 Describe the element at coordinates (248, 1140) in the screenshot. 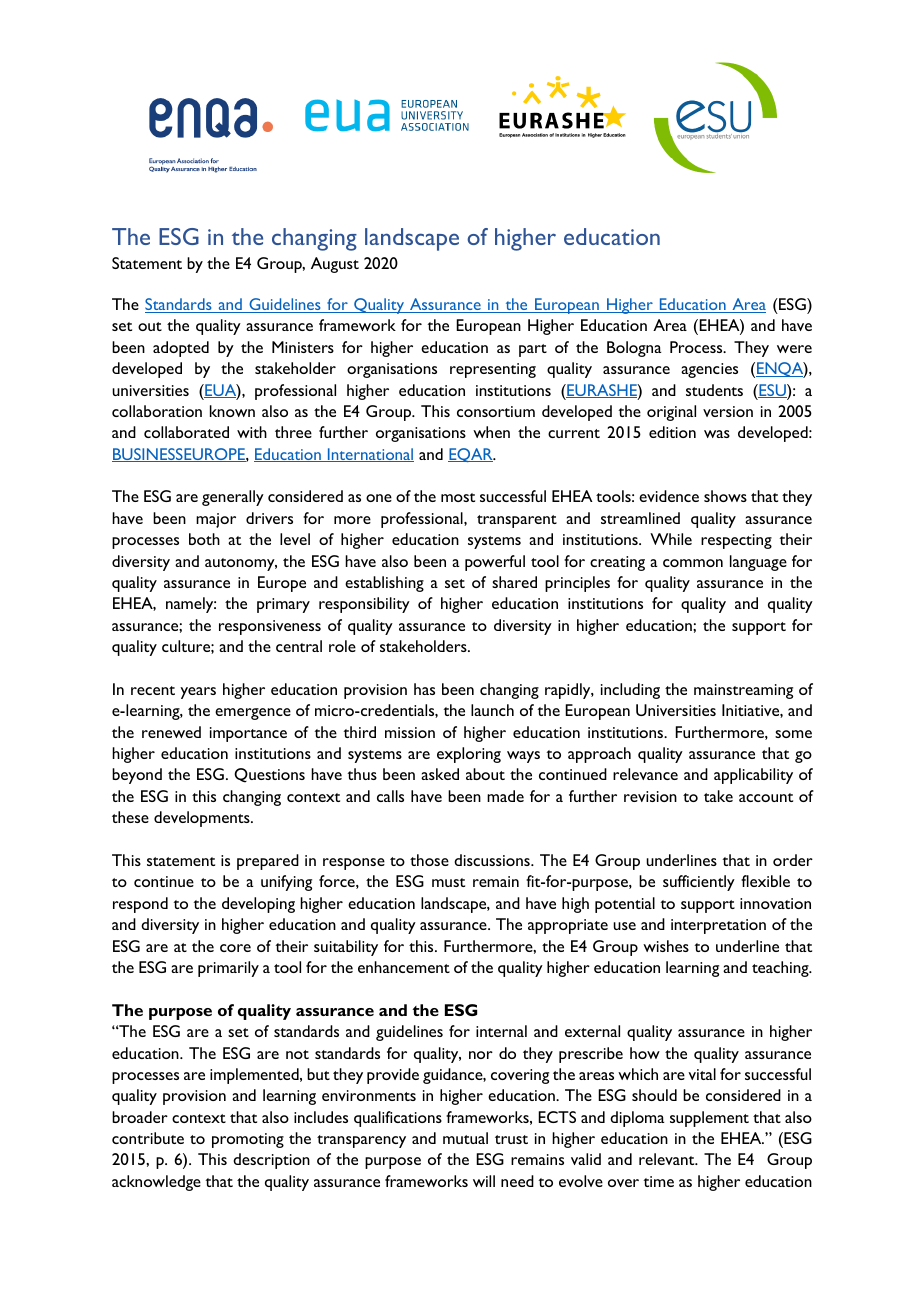

I see `promoting` at that location.
